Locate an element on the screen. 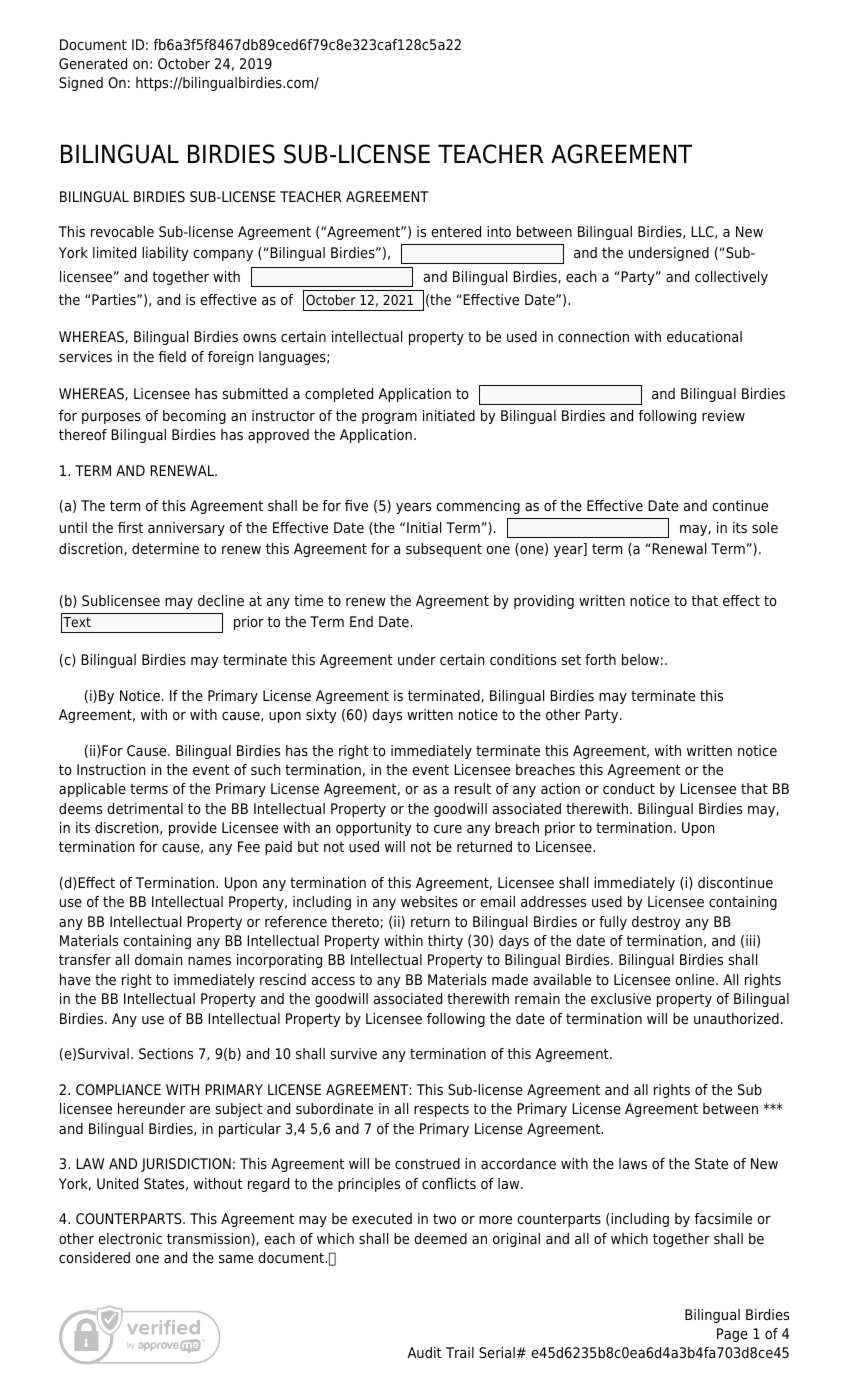  becoming is located at coordinates (194, 417).
